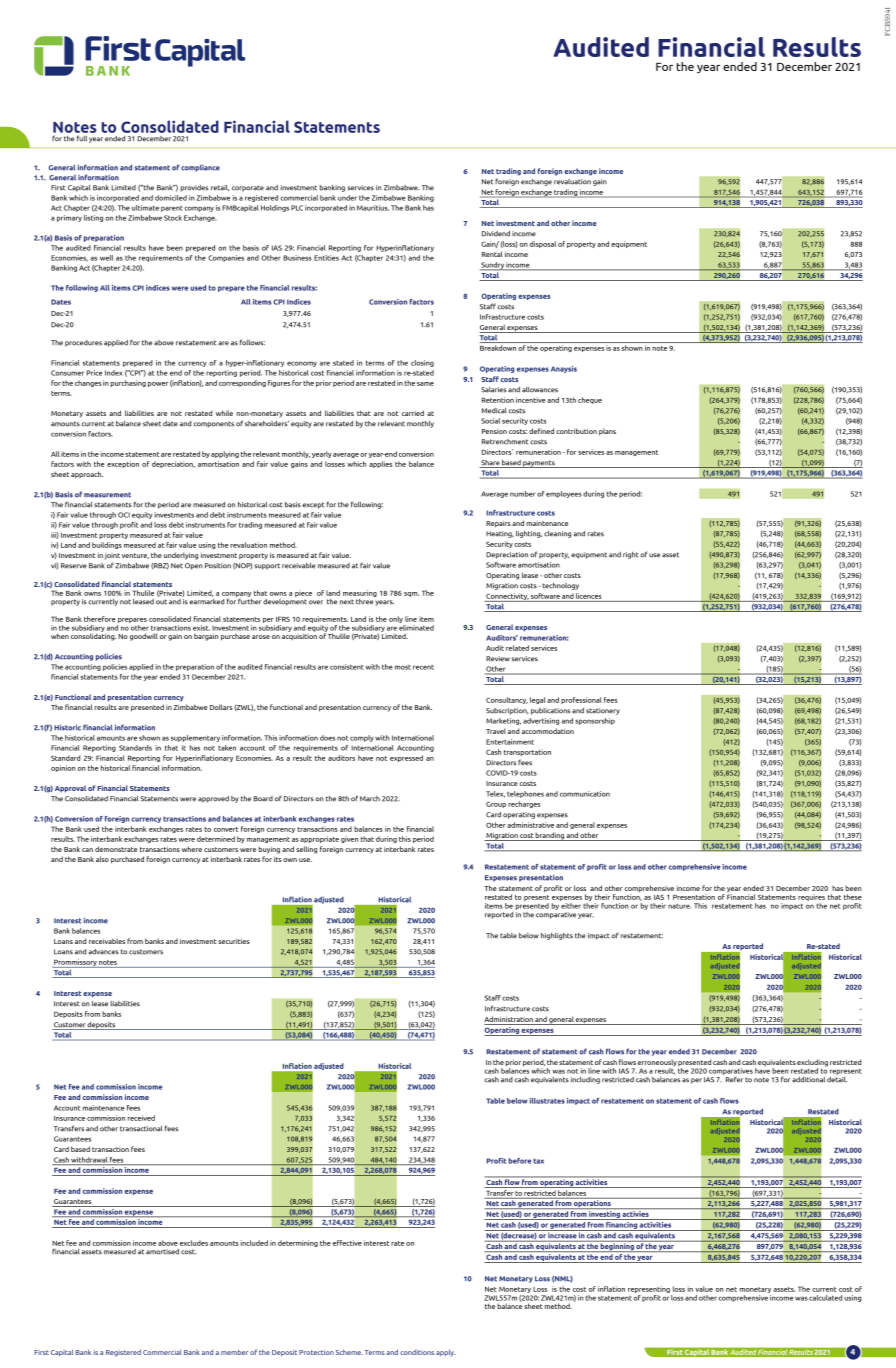  Describe the element at coordinates (417, 1352) in the screenshot. I see `conditions` at that location.
